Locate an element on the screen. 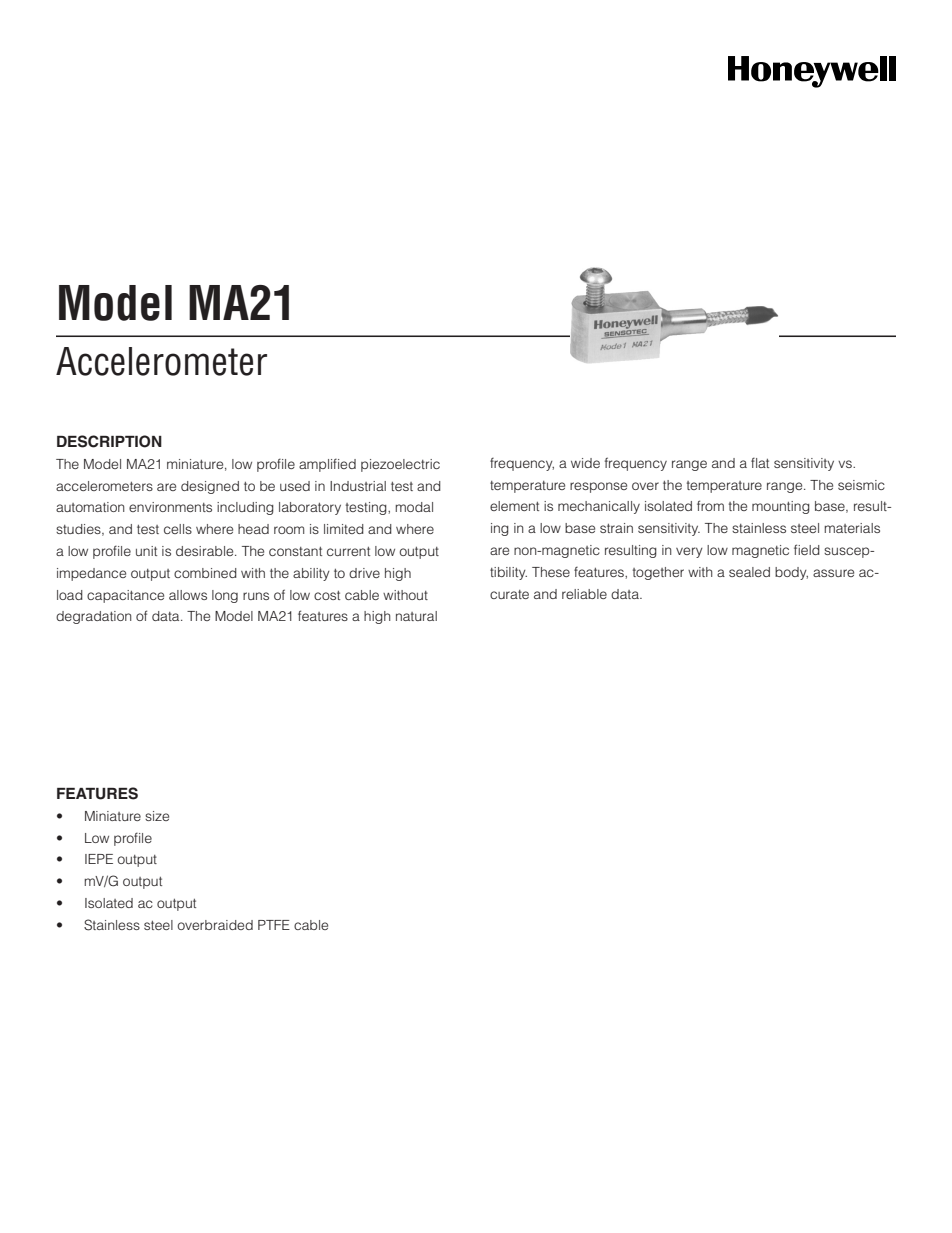 This screenshot has width=952, height=1233. PTFE is located at coordinates (274, 925).
